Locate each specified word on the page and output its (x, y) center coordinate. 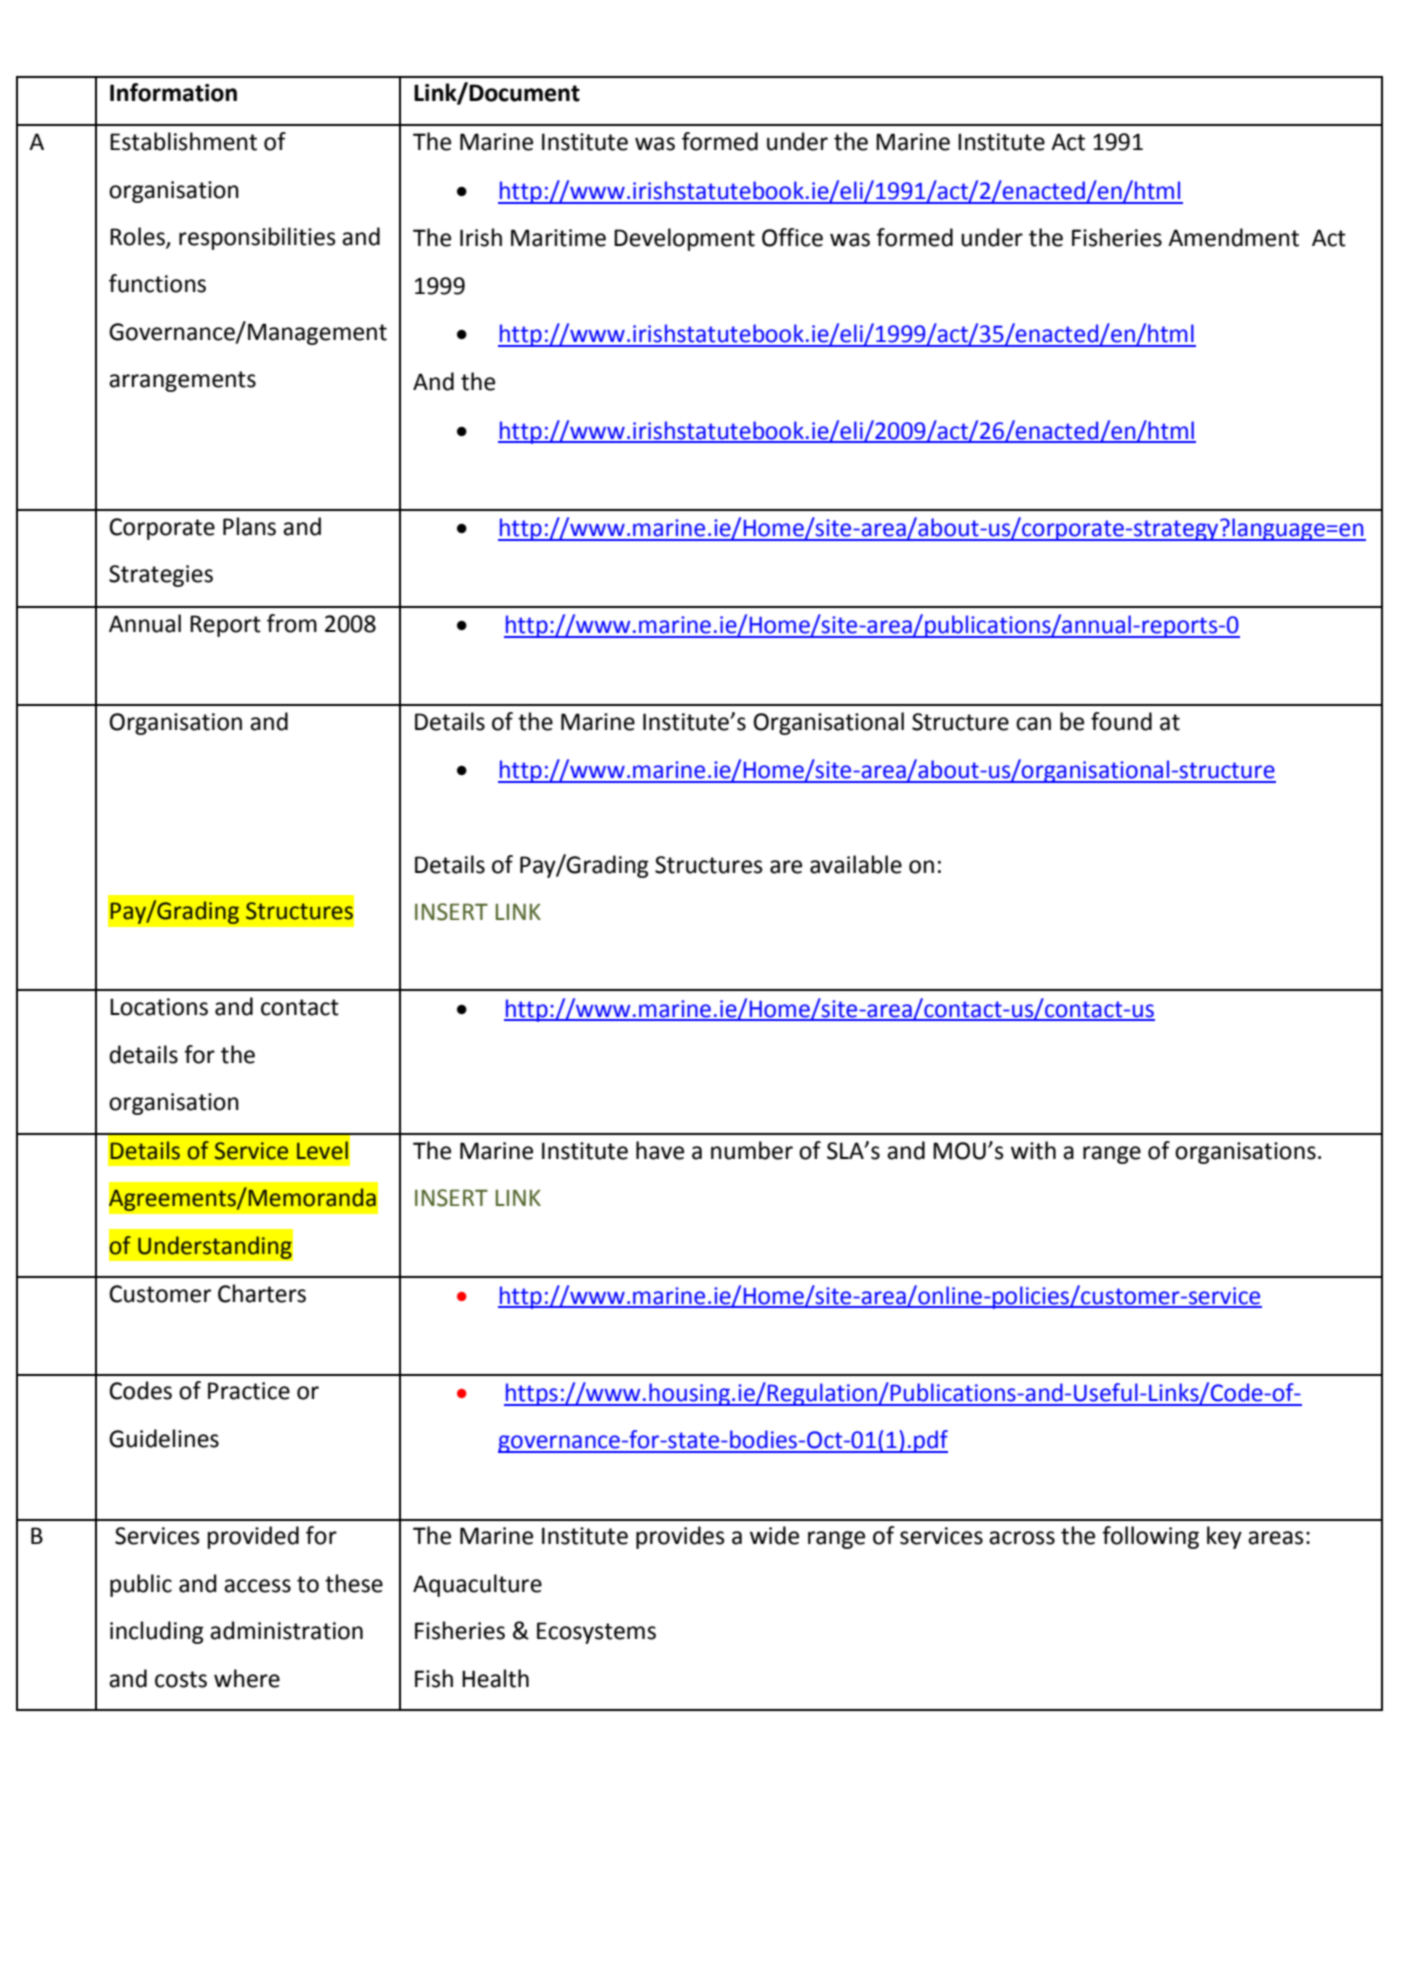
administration (286, 1630)
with (1033, 1150)
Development (684, 239)
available (856, 864)
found (1121, 721)
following (1150, 1537)
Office (792, 237)
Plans (249, 526)
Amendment (1233, 237)
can (1033, 724)
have (660, 1150)
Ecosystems (596, 1633)
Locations (159, 1007)
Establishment (183, 141)
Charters (262, 1293)
